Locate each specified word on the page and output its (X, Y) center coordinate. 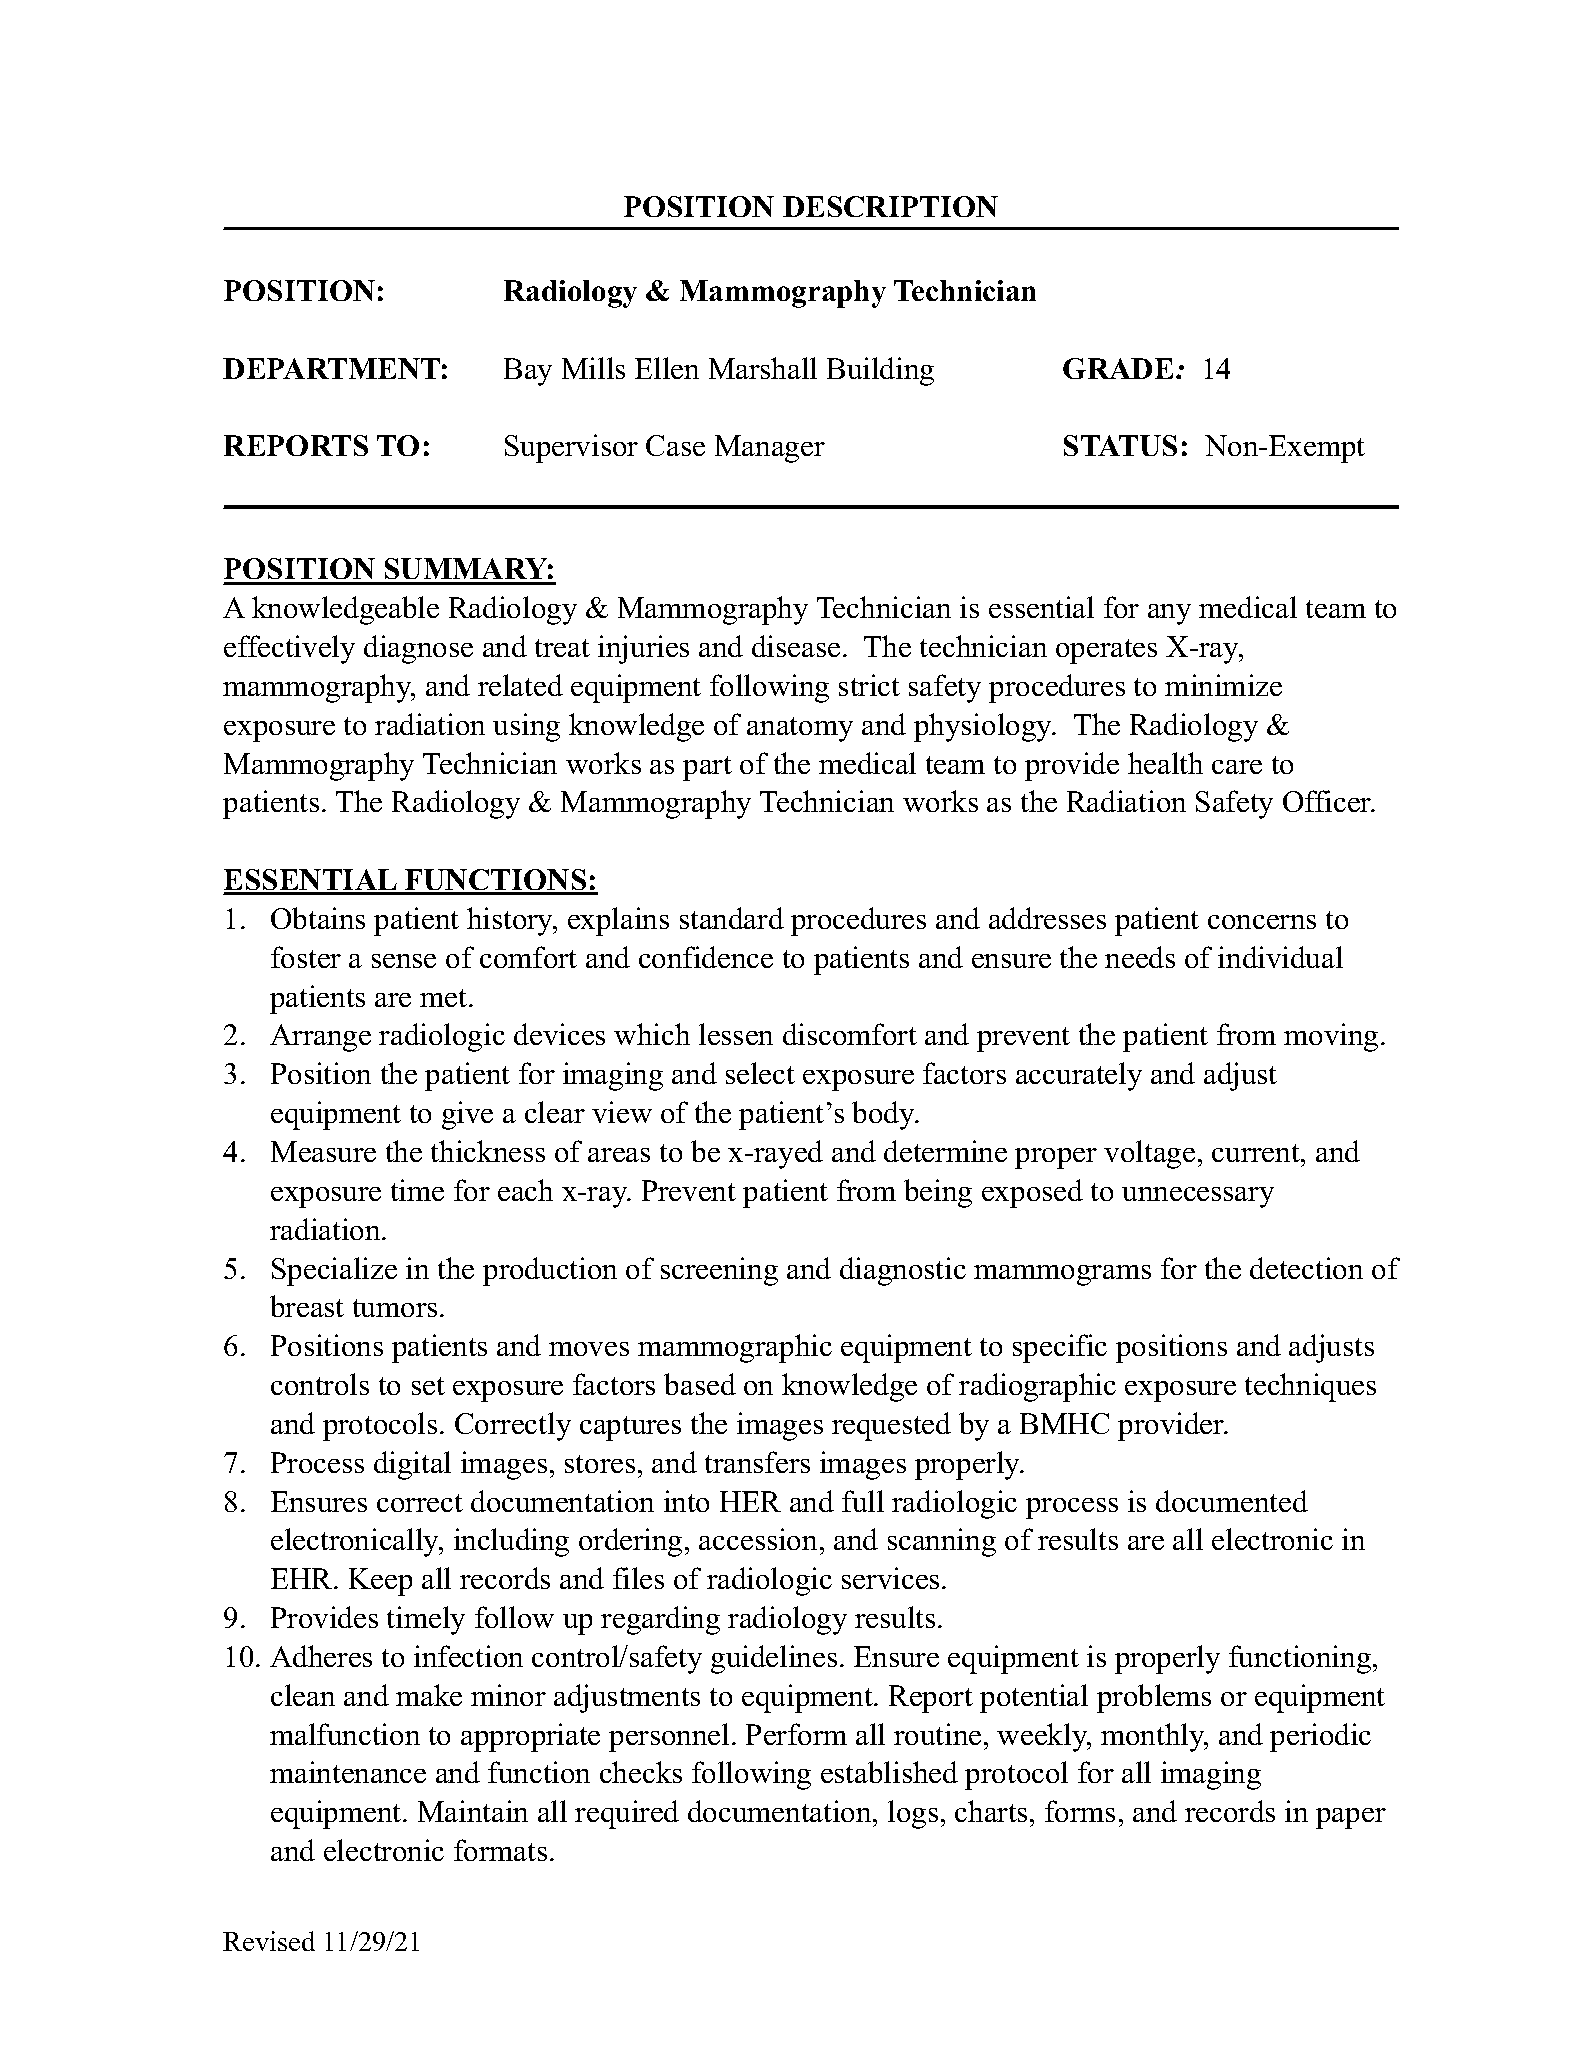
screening (719, 1271)
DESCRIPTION (890, 206)
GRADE (1118, 368)
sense (404, 961)
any (1169, 614)
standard (732, 918)
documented (1232, 1501)
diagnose (418, 649)
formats (500, 1850)
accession (758, 1539)
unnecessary (1198, 1197)
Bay (528, 372)
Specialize (334, 1271)
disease (796, 646)
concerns (1262, 922)
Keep (380, 1582)
